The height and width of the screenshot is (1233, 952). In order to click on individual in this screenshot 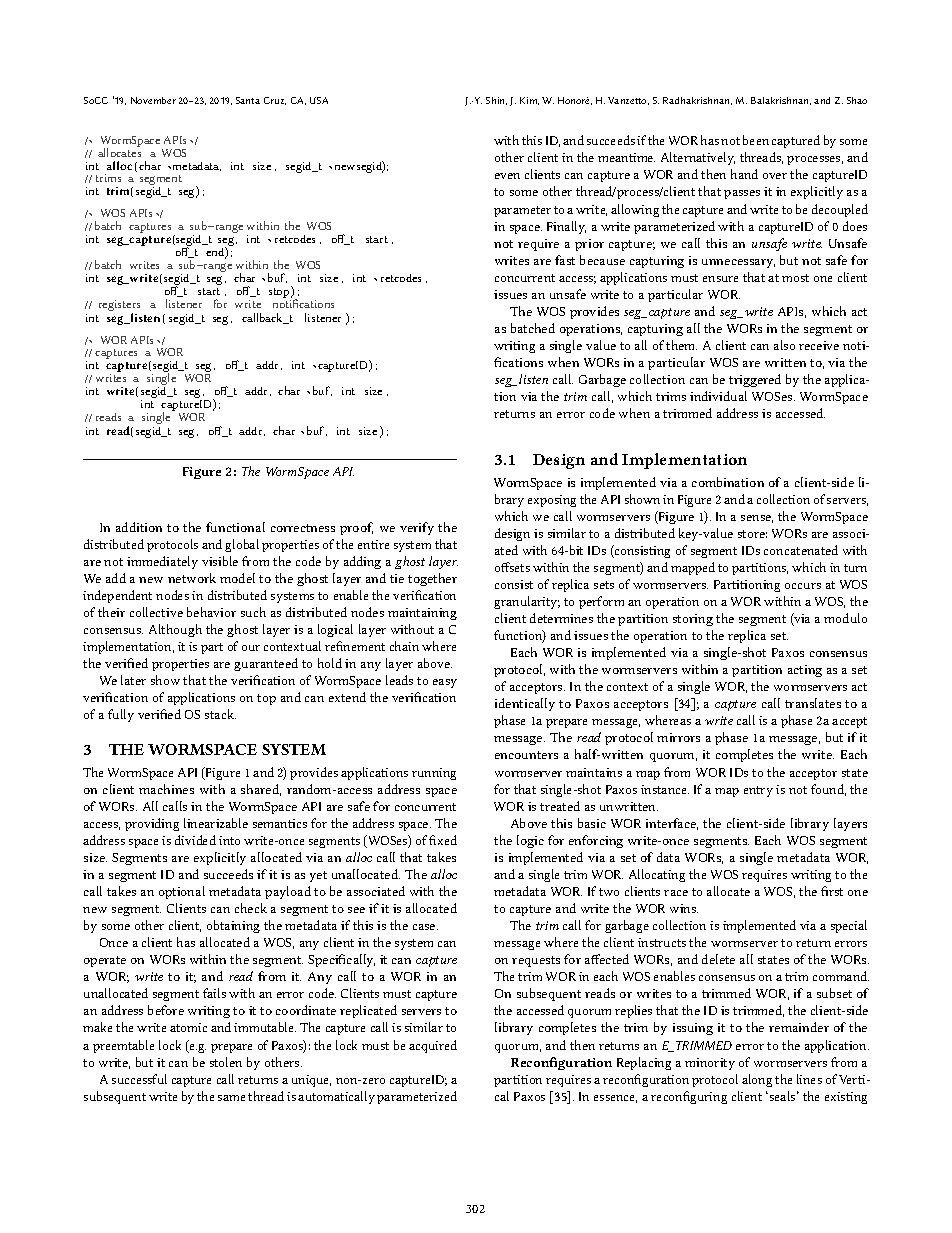, I will do `click(718, 396)`.
